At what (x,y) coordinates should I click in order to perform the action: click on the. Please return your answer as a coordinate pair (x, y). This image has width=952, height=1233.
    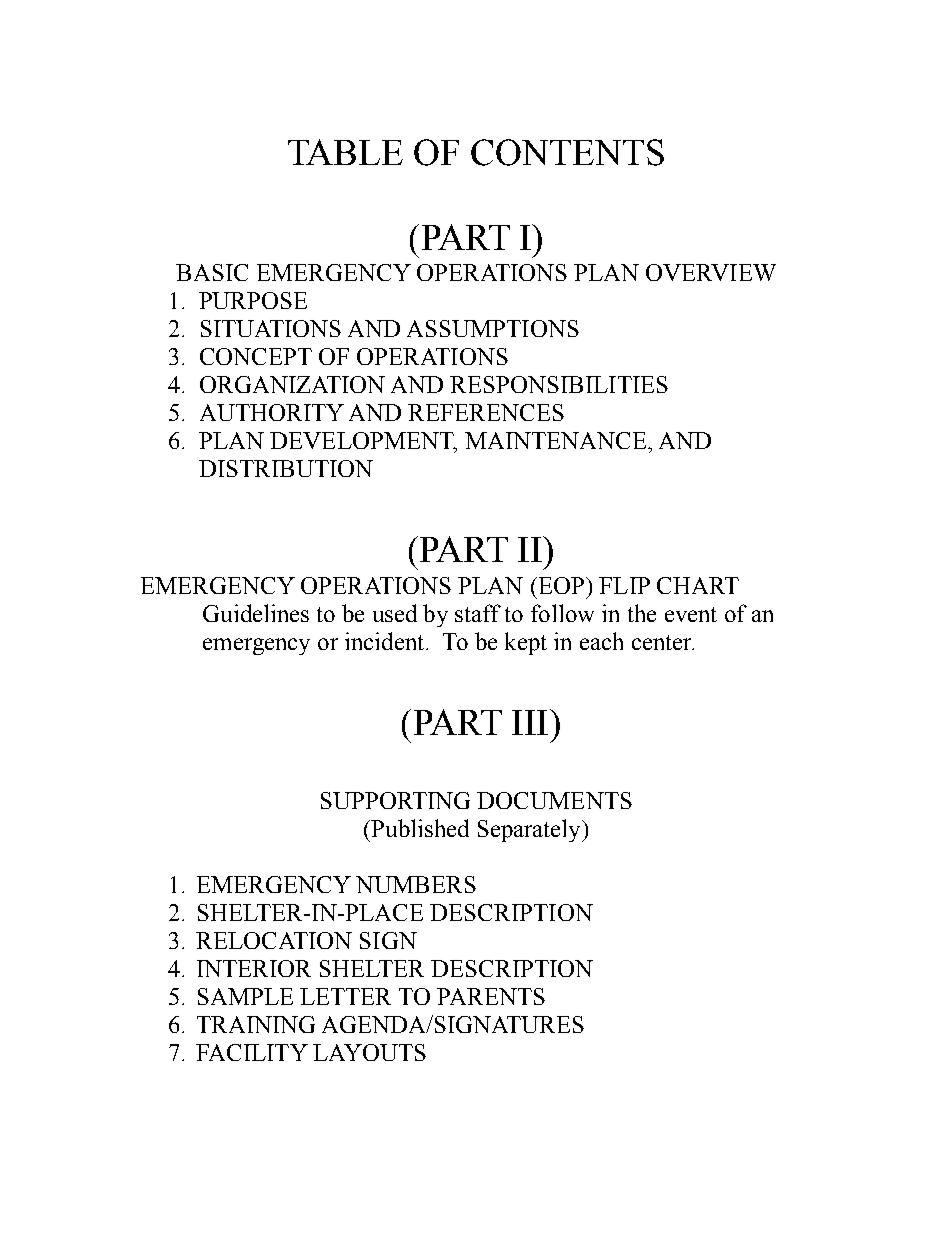
    Looking at the image, I should click on (642, 613).
